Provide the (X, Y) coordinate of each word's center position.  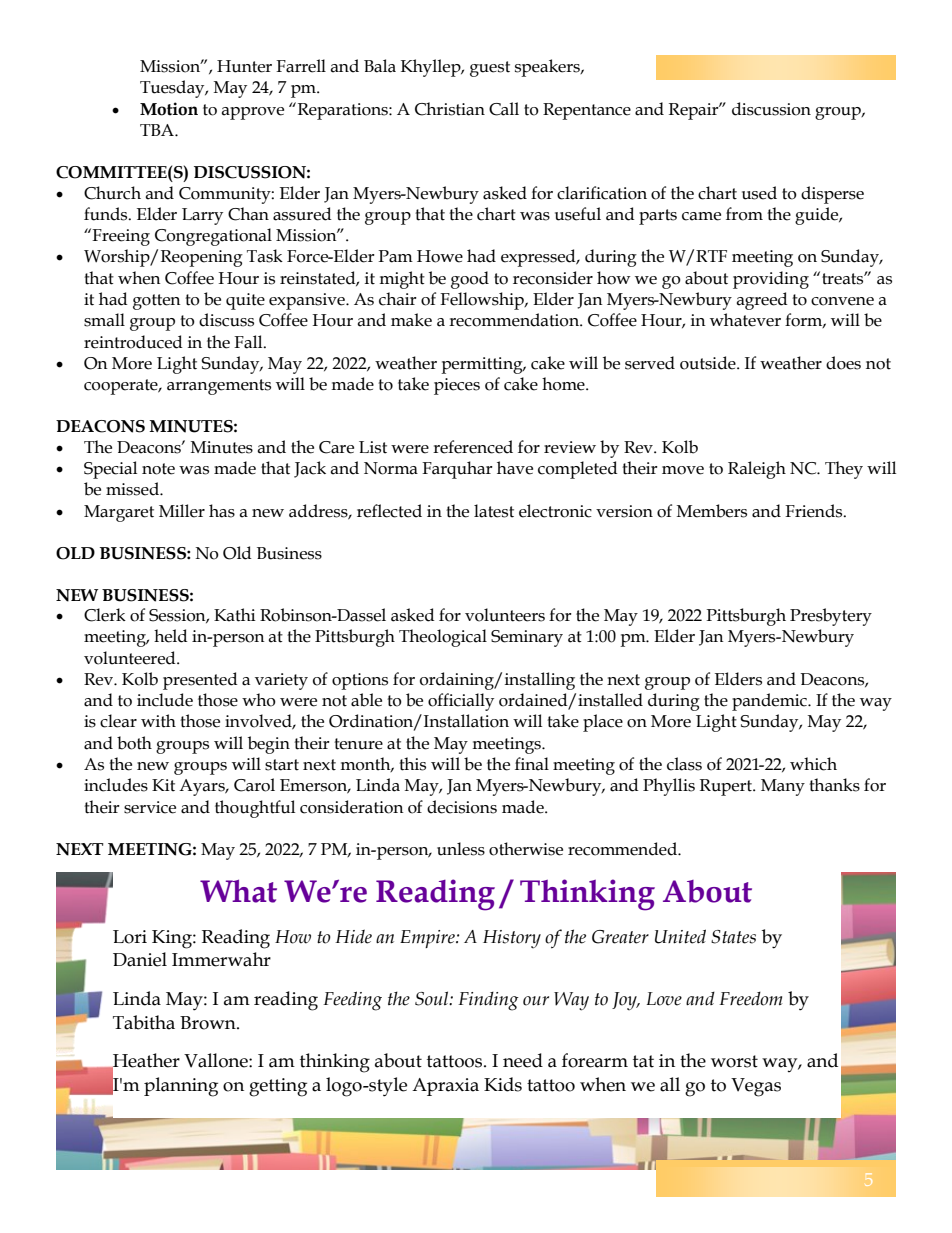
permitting (483, 365)
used (759, 193)
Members (712, 511)
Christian (450, 109)
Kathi (235, 615)
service (150, 807)
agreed (762, 301)
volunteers (505, 615)
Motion (169, 109)
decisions (462, 807)
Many (783, 787)
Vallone (217, 1060)
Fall (249, 342)
